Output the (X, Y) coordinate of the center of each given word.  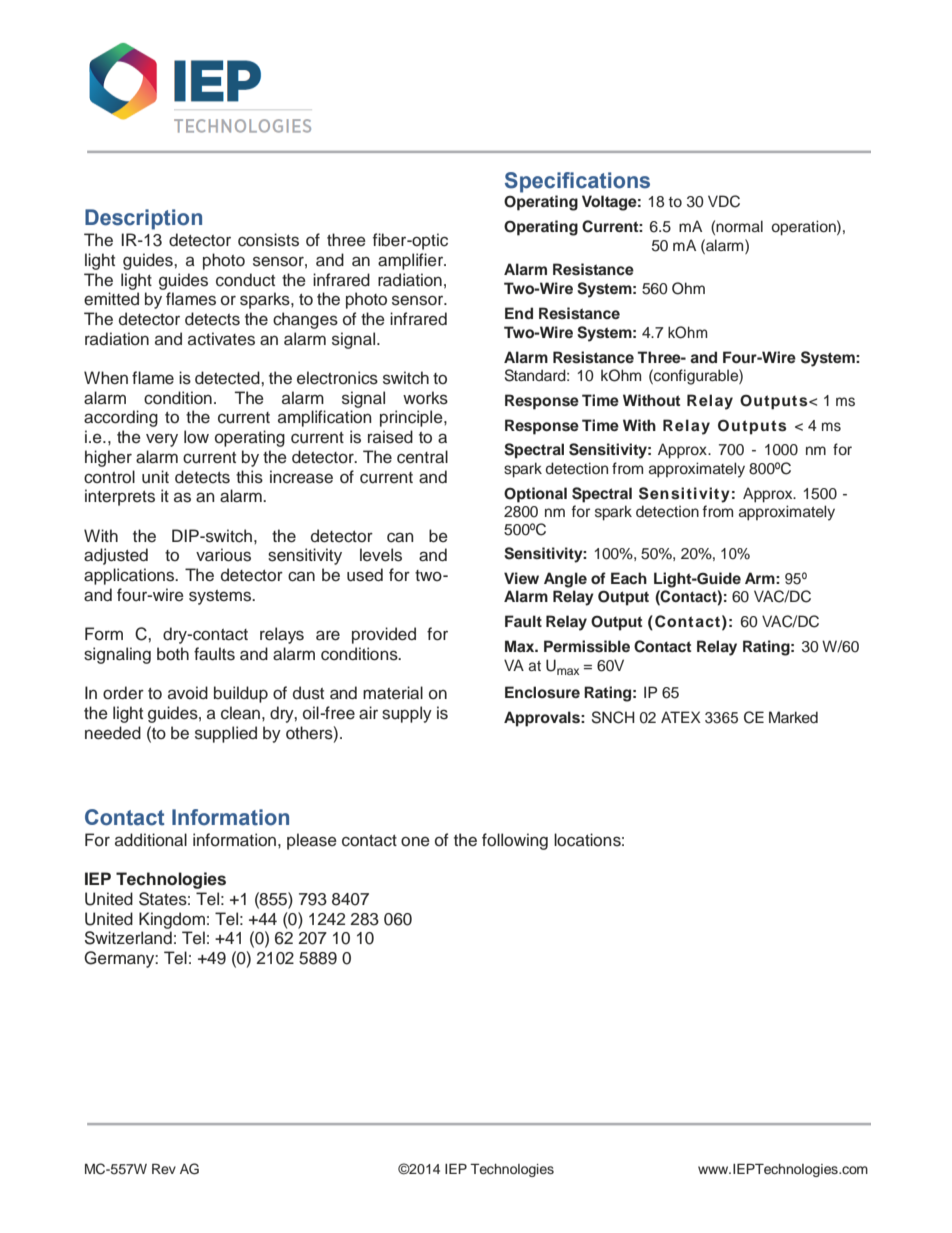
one (415, 841)
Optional (535, 495)
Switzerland (128, 938)
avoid (188, 693)
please (312, 841)
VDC (724, 201)
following (515, 841)
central (422, 457)
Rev (164, 1168)
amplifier (412, 261)
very (162, 440)
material (393, 693)
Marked (793, 717)
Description (143, 219)
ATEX (681, 717)
